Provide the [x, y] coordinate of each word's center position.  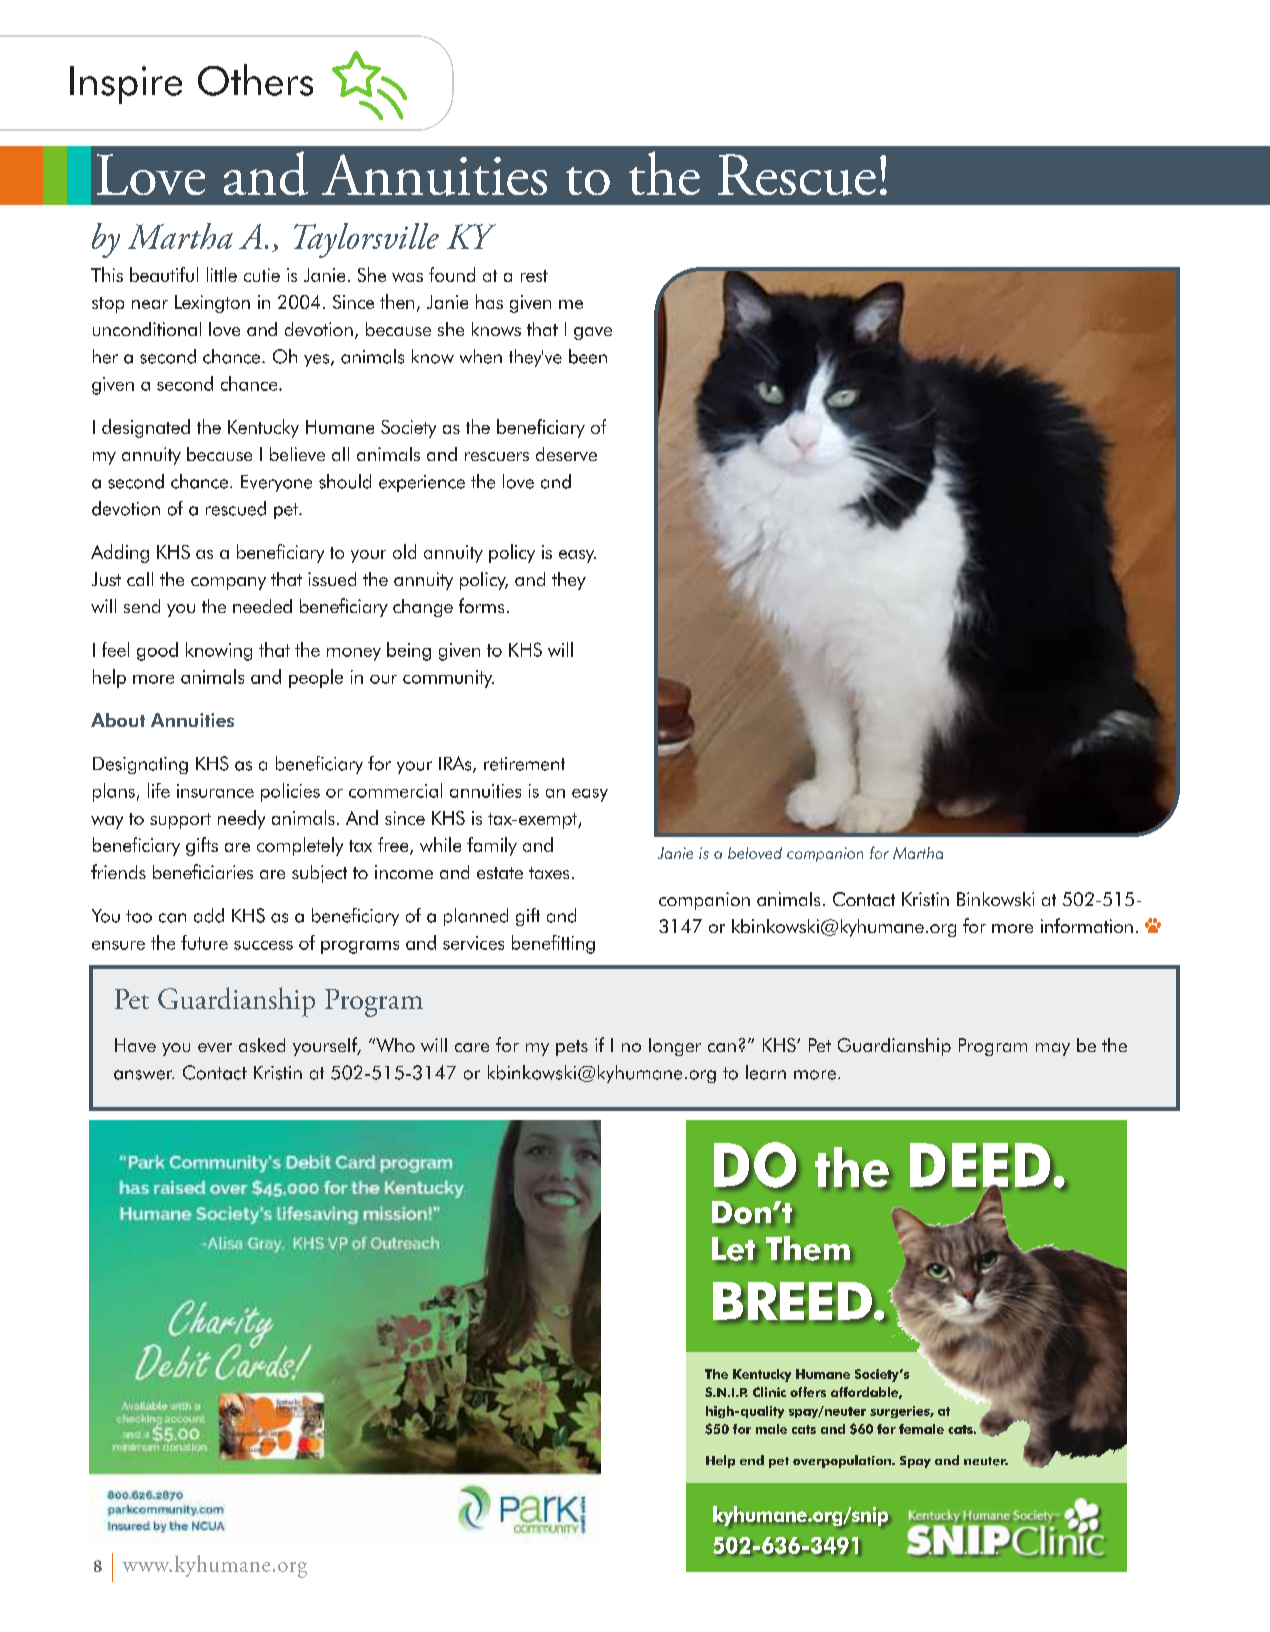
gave [593, 333]
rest [534, 276]
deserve [566, 454]
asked [262, 1045]
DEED [981, 1166]
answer [144, 1075]
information [1087, 925]
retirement [524, 764]
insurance [215, 791]
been [588, 356]
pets [572, 1048]
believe [297, 454]
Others [255, 80]
